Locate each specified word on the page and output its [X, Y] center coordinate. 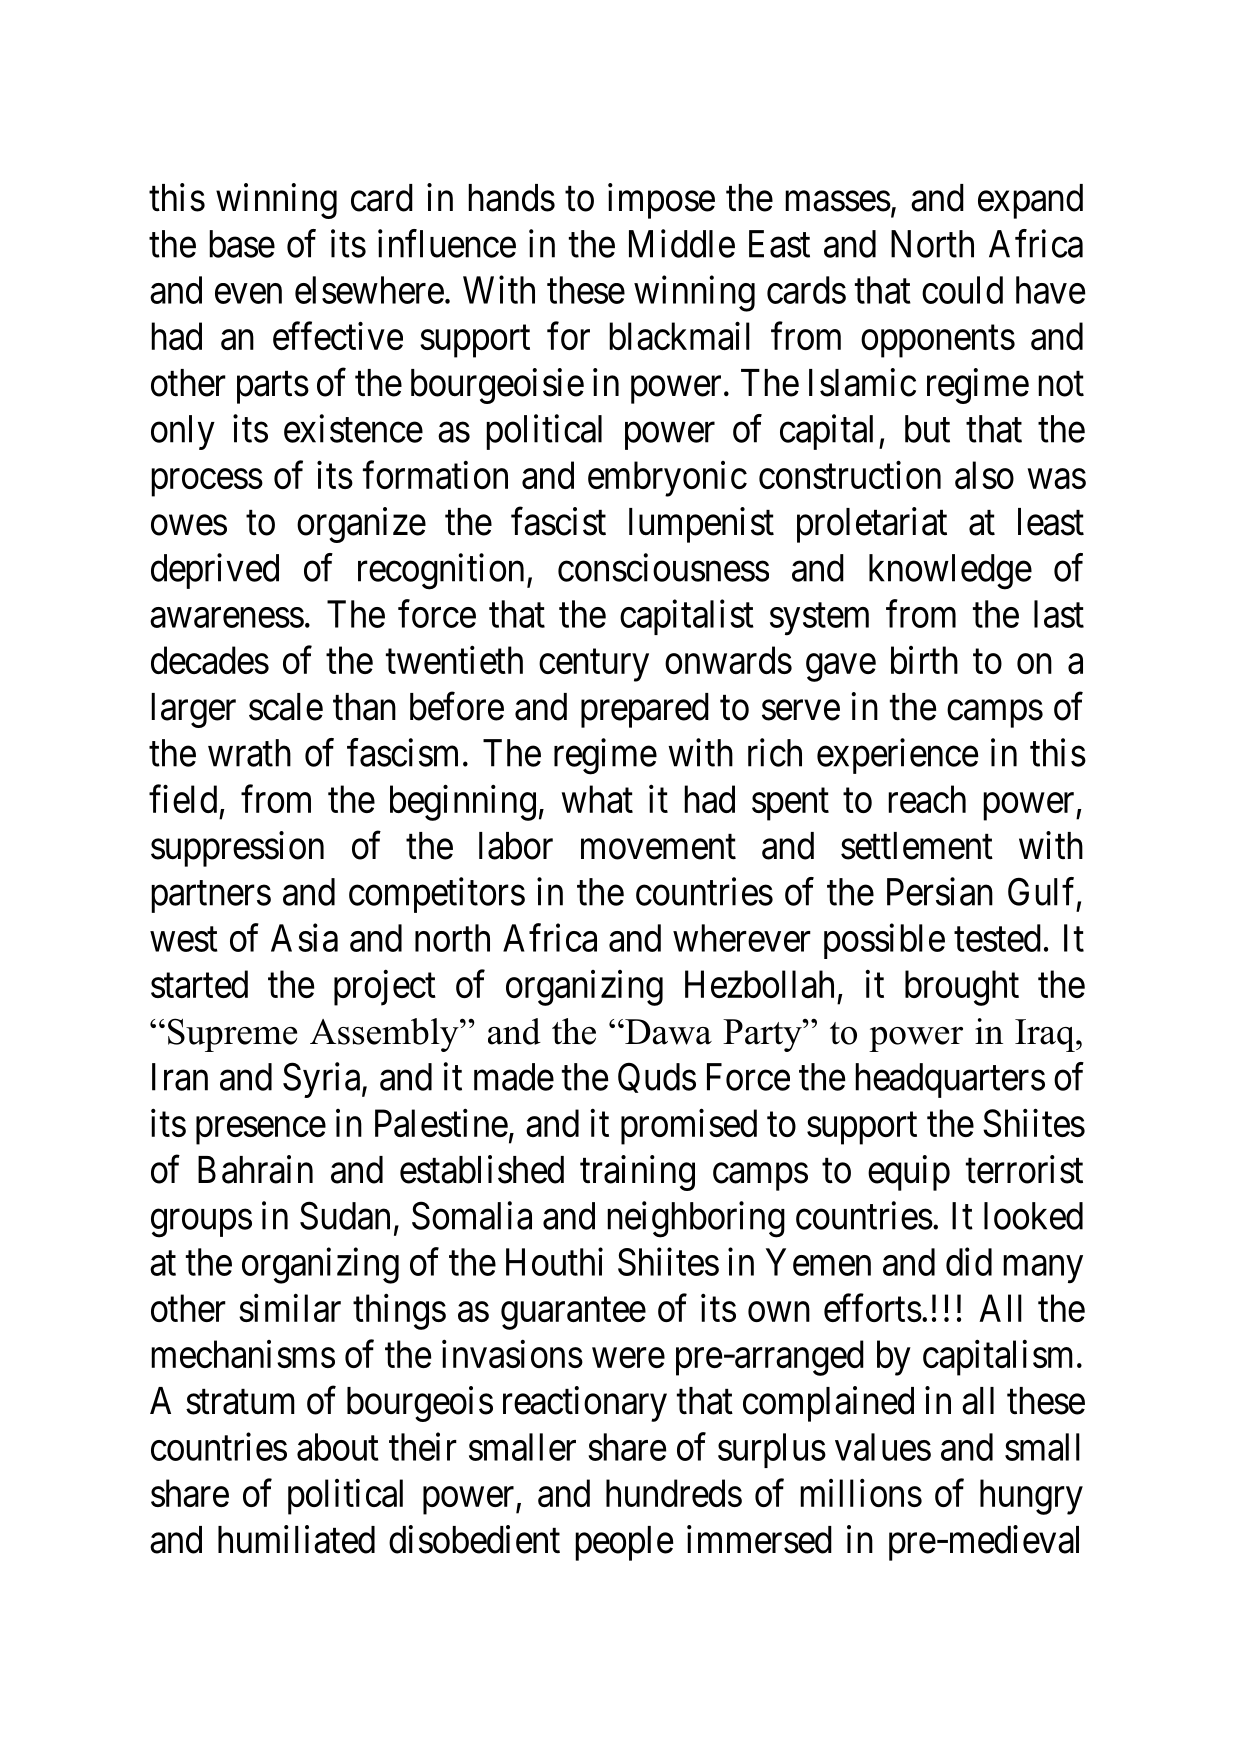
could [962, 290]
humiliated [296, 1539]
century [594, 666]
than [364, 707]
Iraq [1046, 1035]
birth [924, 660]
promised [689, 1127]
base [242, 244]
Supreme [232, 1035]
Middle [682, 243]
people [624, 1543]
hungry [1031, 1497]
